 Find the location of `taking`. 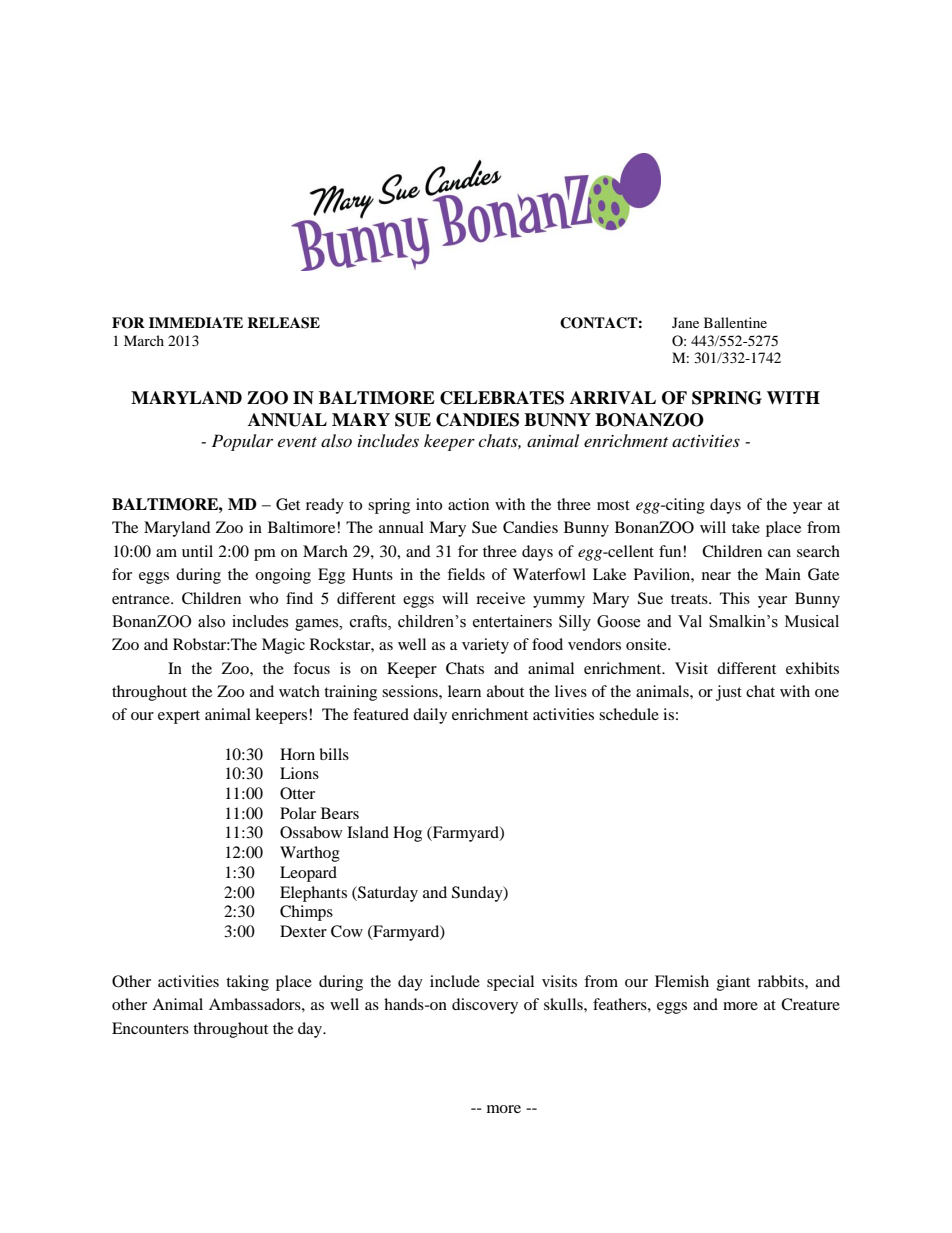

taking is located at coordinates (247, 983).
